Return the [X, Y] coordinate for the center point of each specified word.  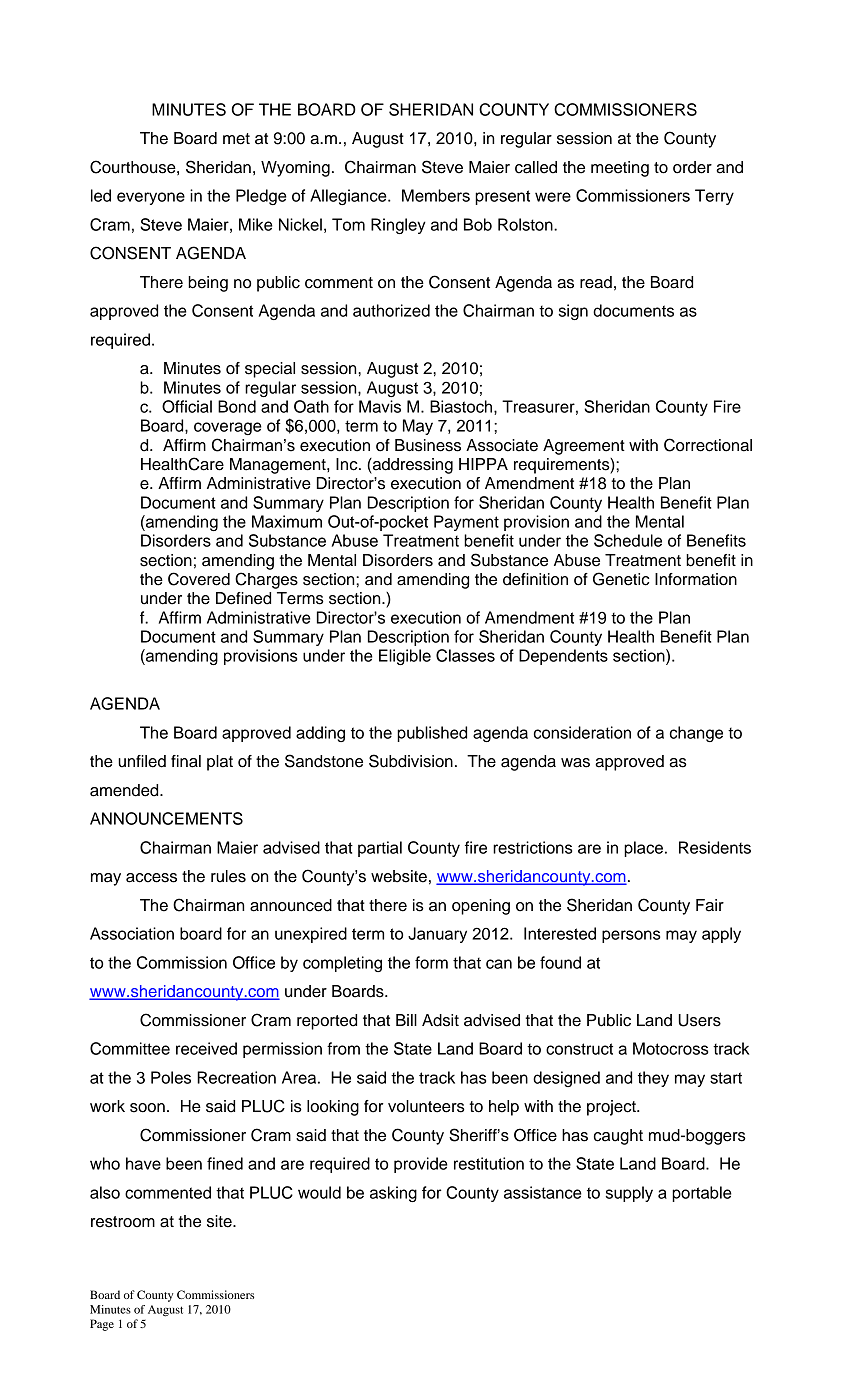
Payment [466, 523]
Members [436, 195]
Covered [199, 579]
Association [132, 933]
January [437, 935]
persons [631, 936]
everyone [151, 198]
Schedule [628, 540]
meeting [620, 169]
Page [102, 1325]
